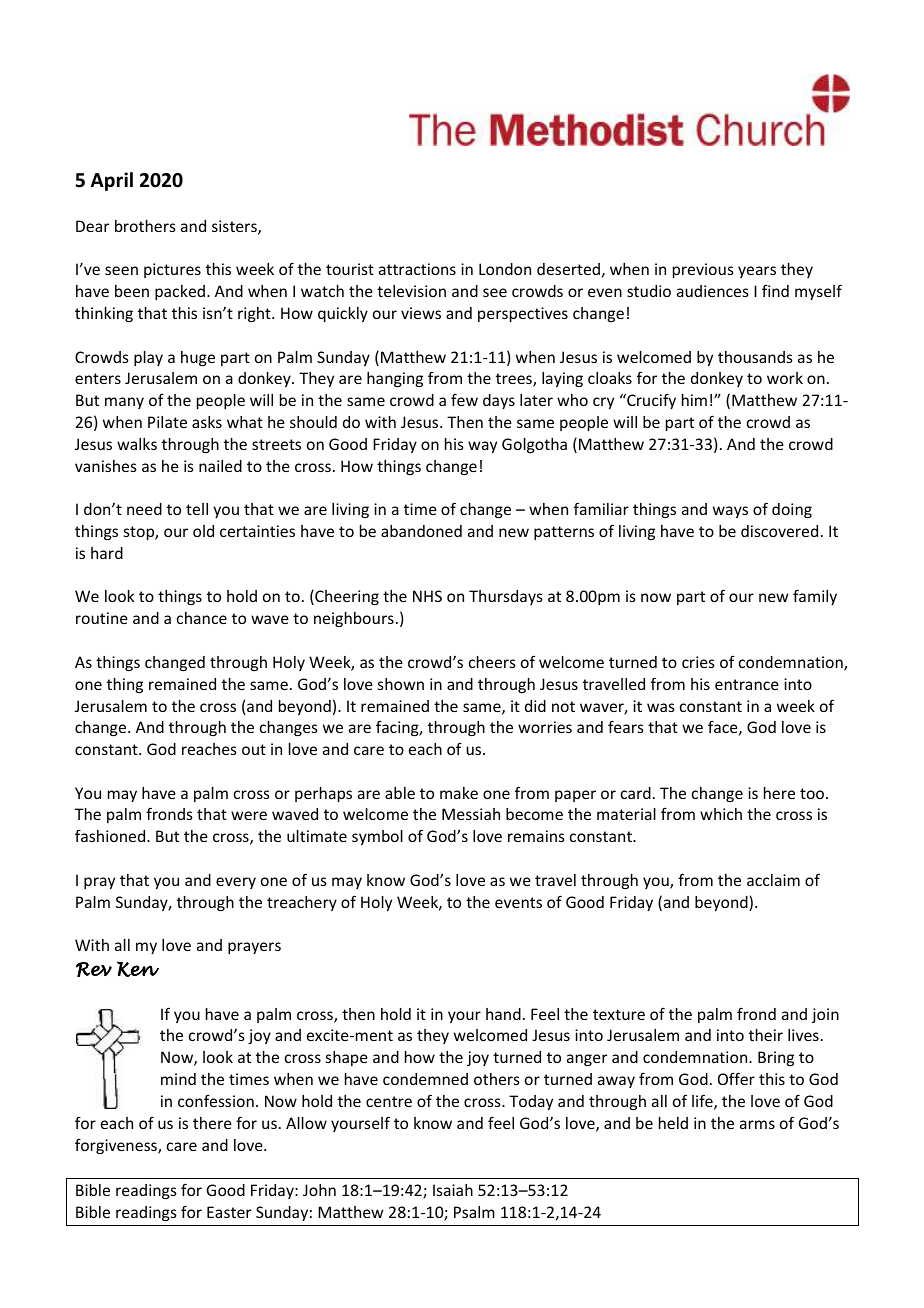 The image size is (924, 1308). What do you see at coordinates (229, 1212) in the screenshot?
I see `Easter` at bounding box center [229, 1212].
